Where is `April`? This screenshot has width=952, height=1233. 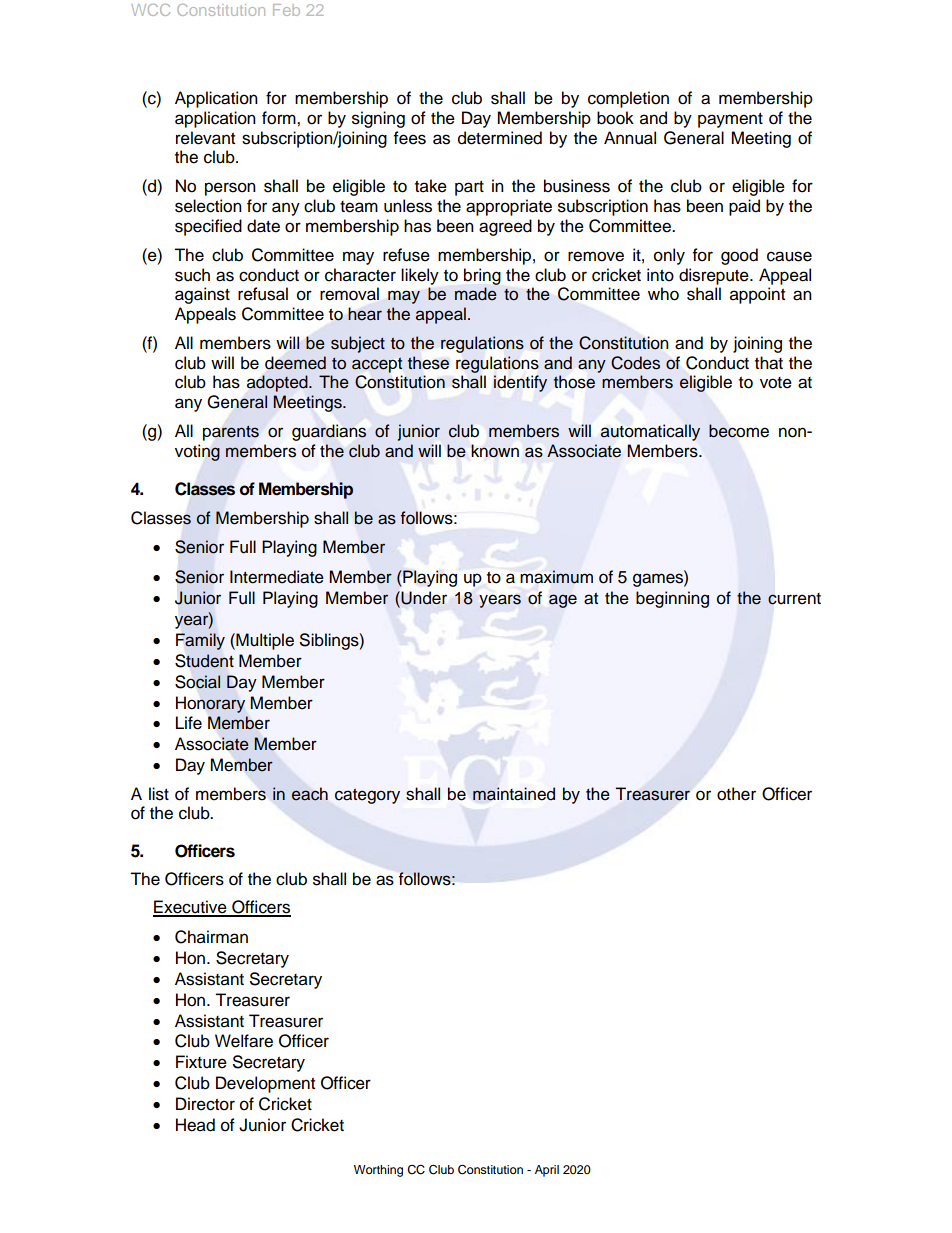 April is located at coordinates (547, 1171).
